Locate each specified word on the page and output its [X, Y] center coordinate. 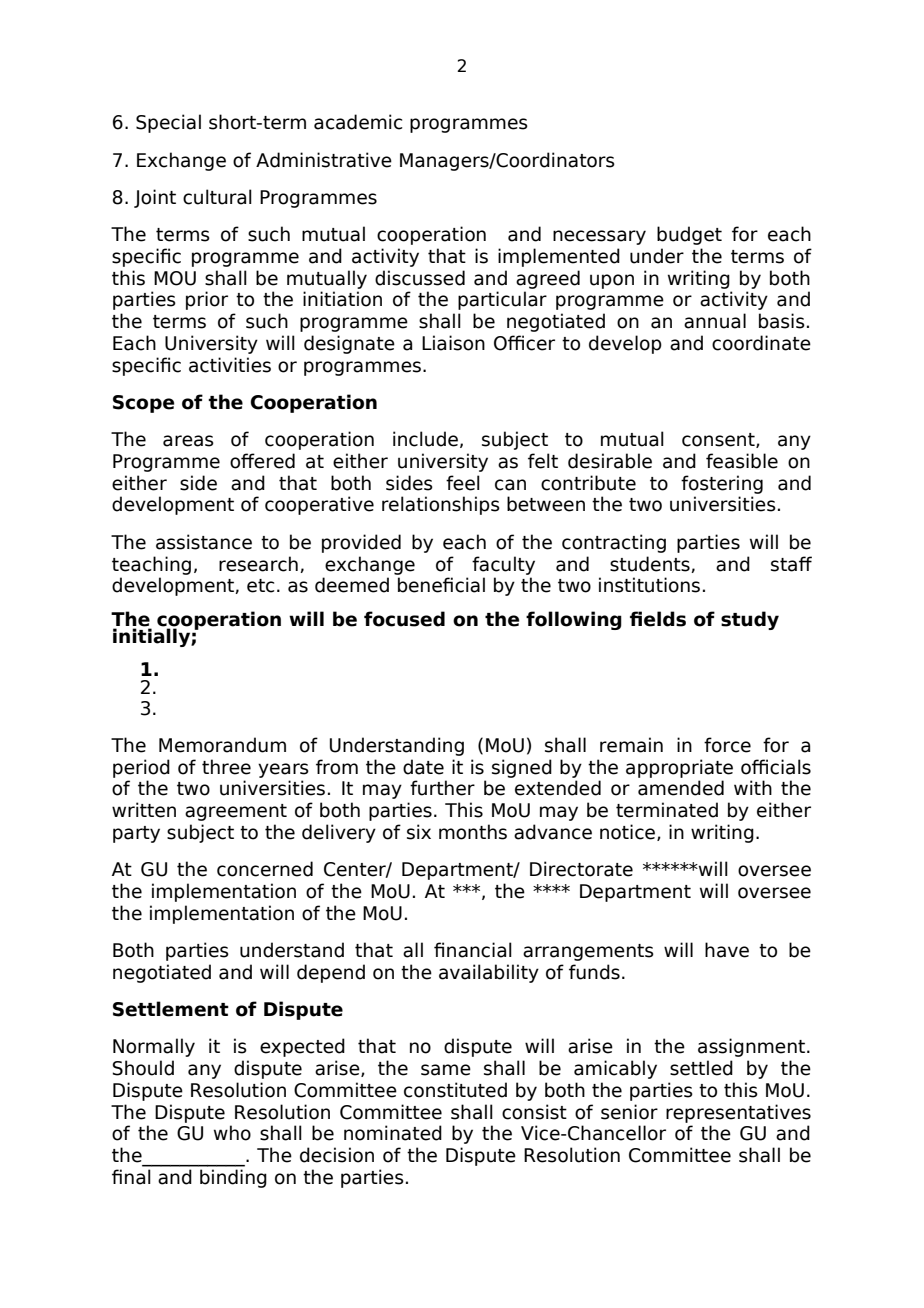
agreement [236, 812]
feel [463, 483]
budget [689, 235]
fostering [722, 484]
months [473, 832]
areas [188, 441]
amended [681, 788]
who [232, 1133]
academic [358, 122]
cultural [217, 197]
